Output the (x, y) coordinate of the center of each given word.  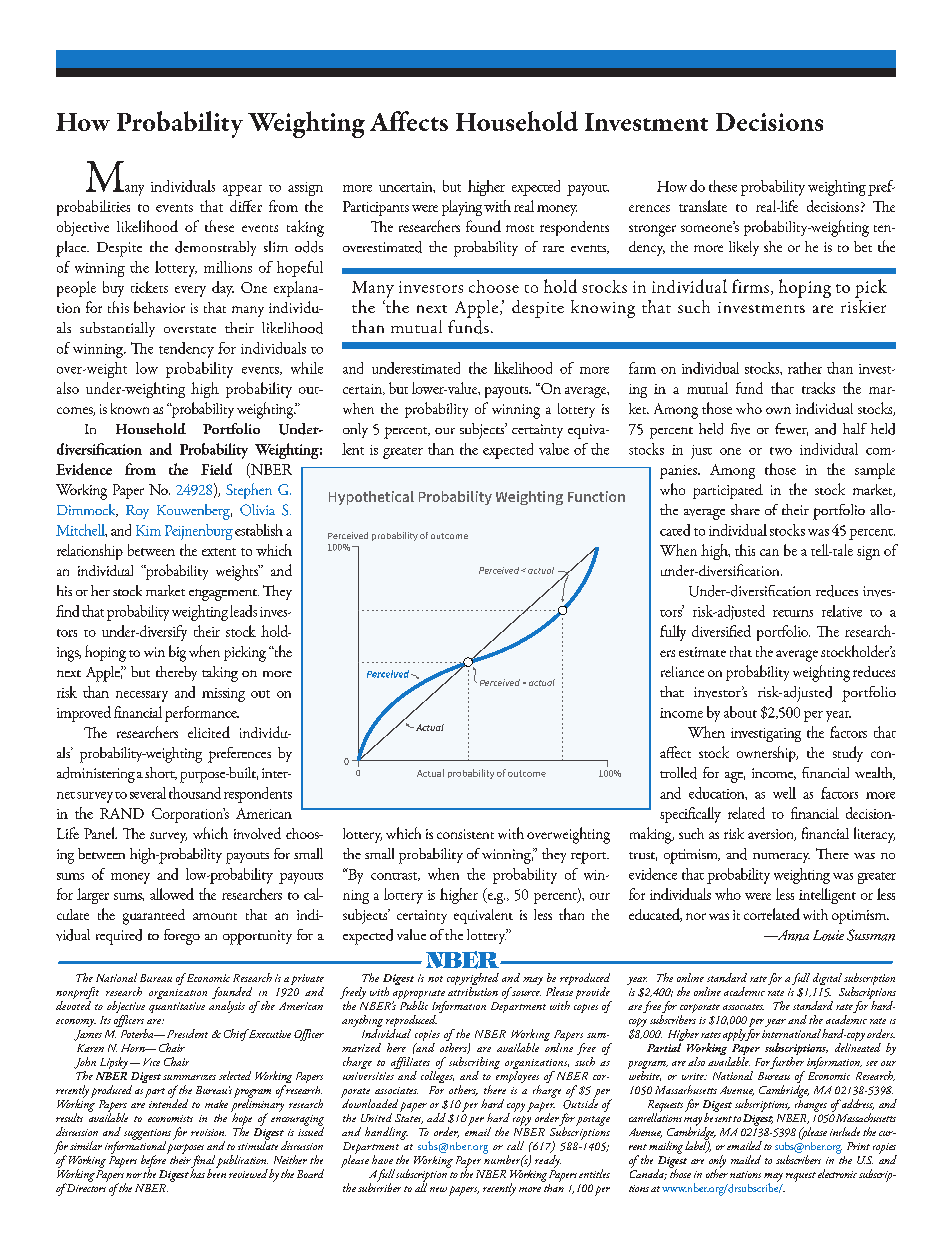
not (435, 979)
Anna (791, 935)
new (438, 1189)
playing (462, 208)
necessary (142, 696)
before (154, 1161)
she (773, 246)
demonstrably (215, 248)
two (781, 451)
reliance (682, 671)
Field (216, 469)
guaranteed (154, 917)
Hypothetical (371, 498)
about (740, 712)
